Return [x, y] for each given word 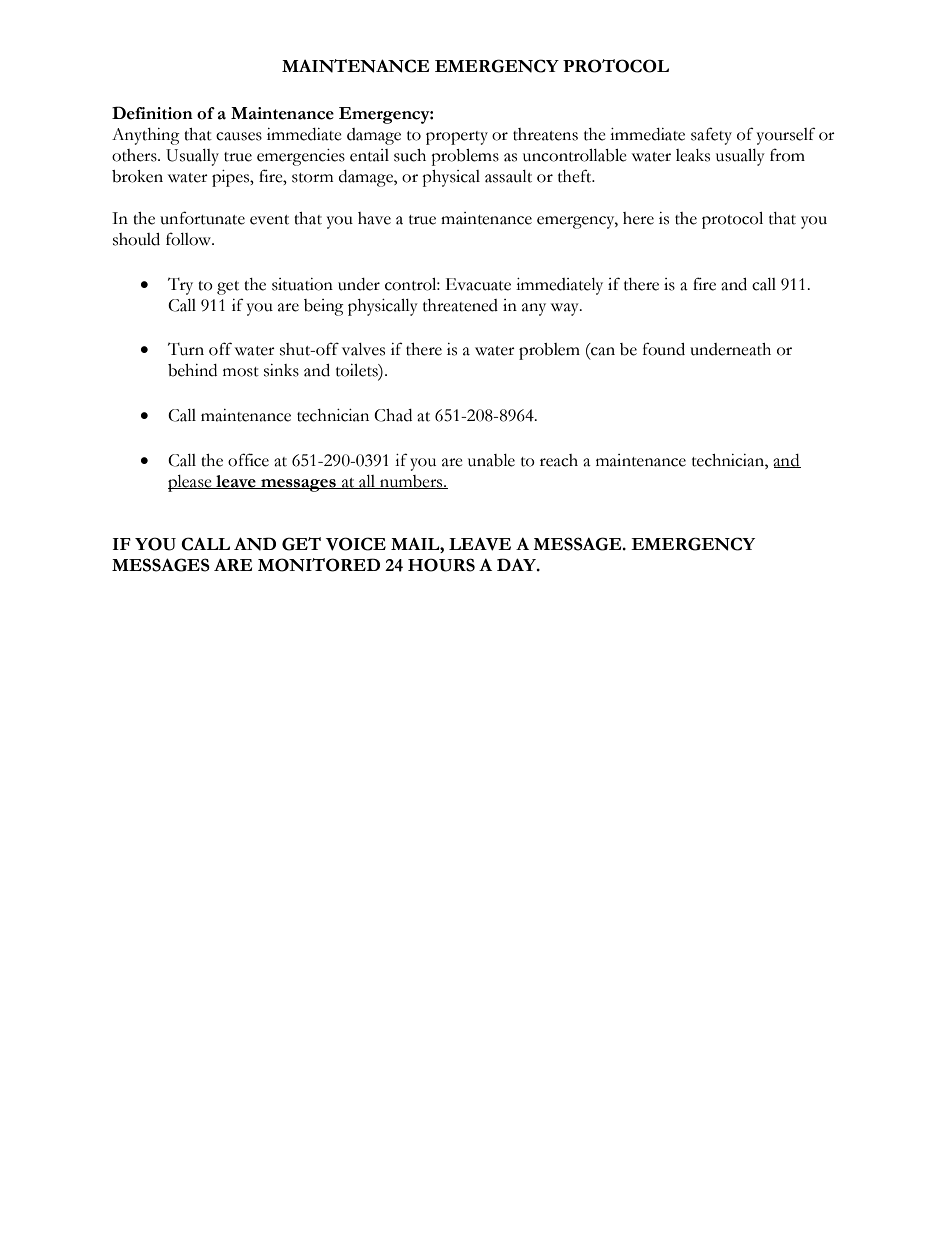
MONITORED [319, 565]
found [664, 349]
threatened [460, 305]
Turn [186, 349]
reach [559, 460]
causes [239, 136]
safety [711, 136]
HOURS [441, 565]
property [457, 138]
